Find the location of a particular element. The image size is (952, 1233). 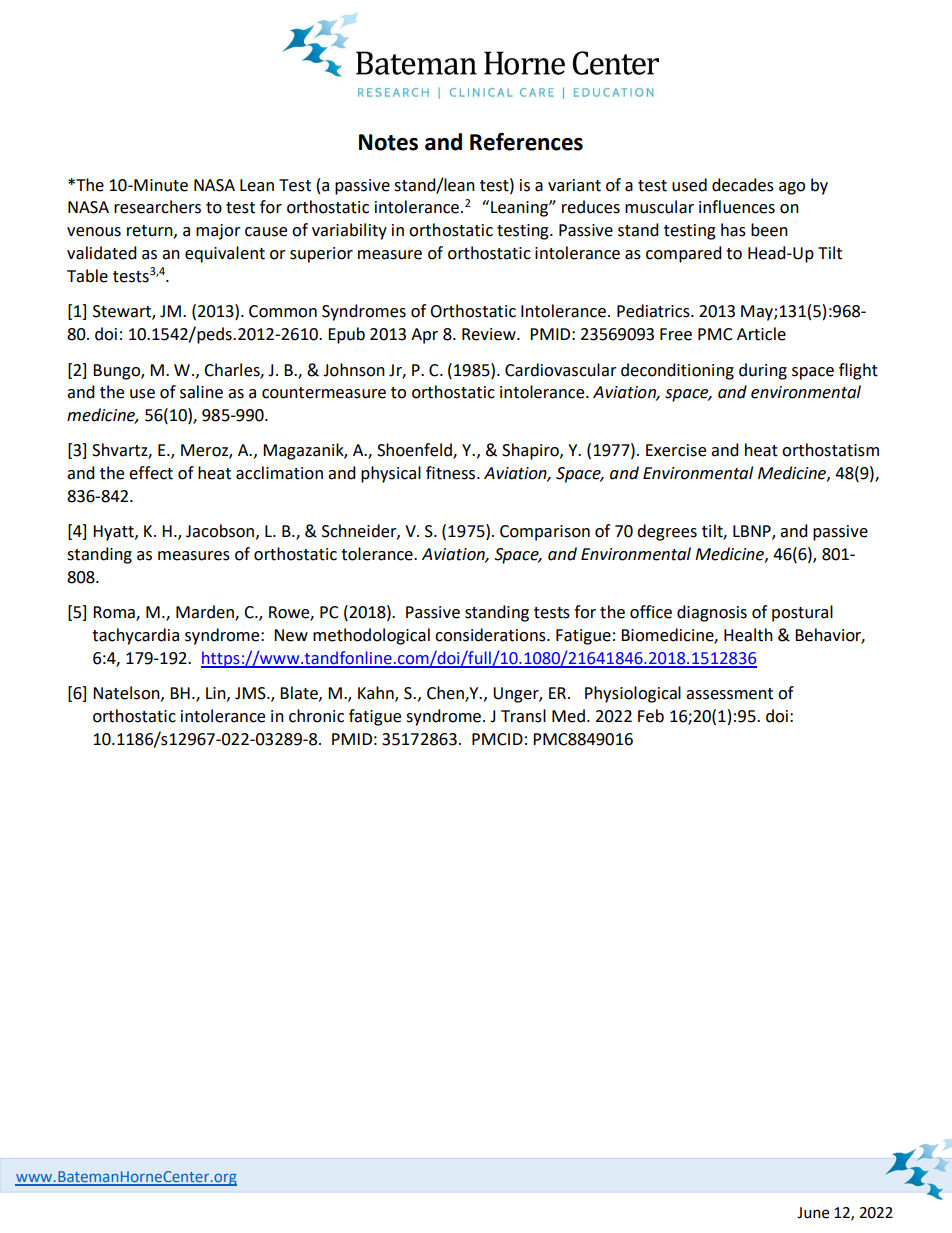

Feb is located at coordinates (651, 716).
